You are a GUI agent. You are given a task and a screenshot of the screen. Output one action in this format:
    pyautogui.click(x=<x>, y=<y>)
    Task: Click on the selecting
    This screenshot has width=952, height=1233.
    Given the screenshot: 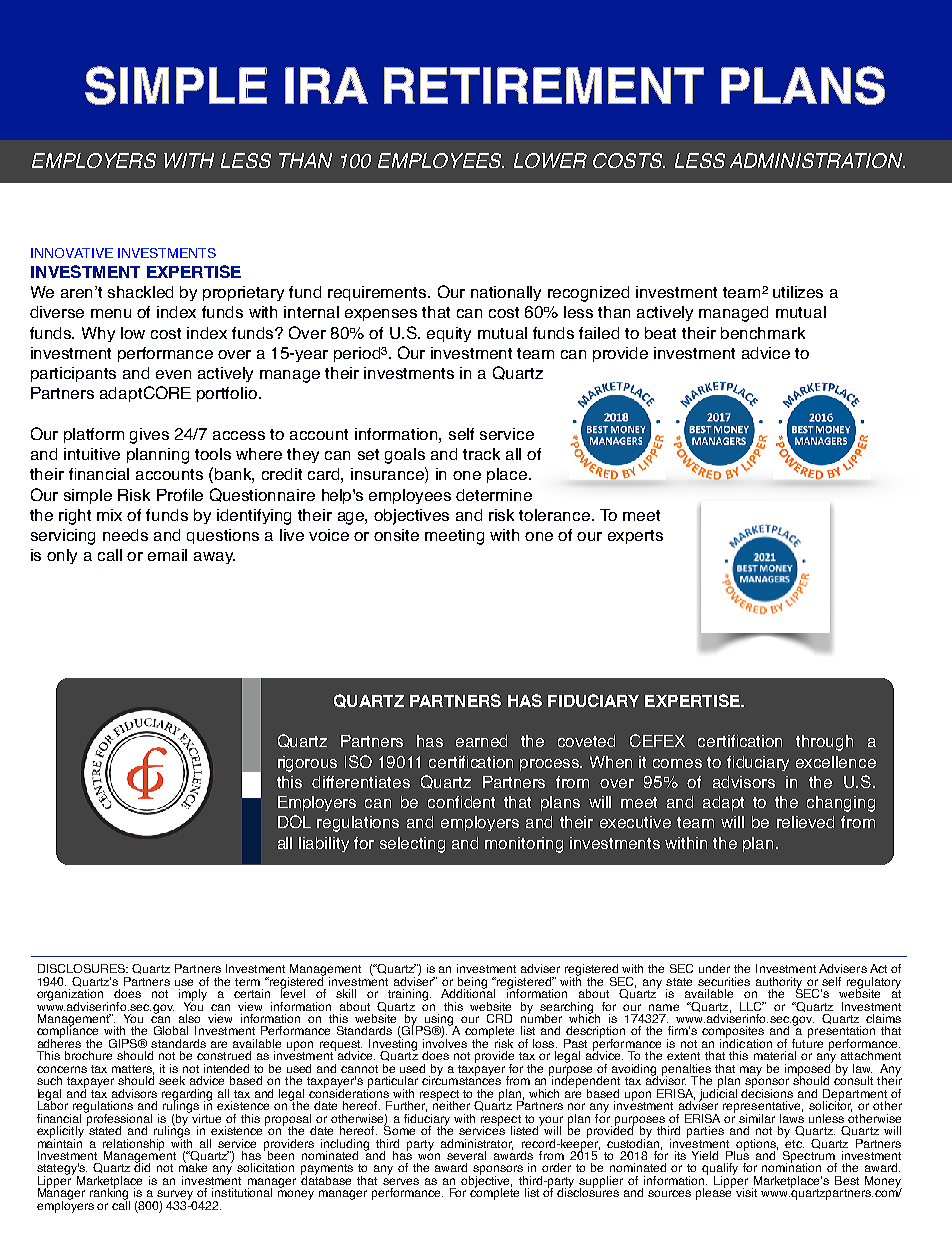 What is the action you would take?
    pyautogui.click(x=412, y=845)
